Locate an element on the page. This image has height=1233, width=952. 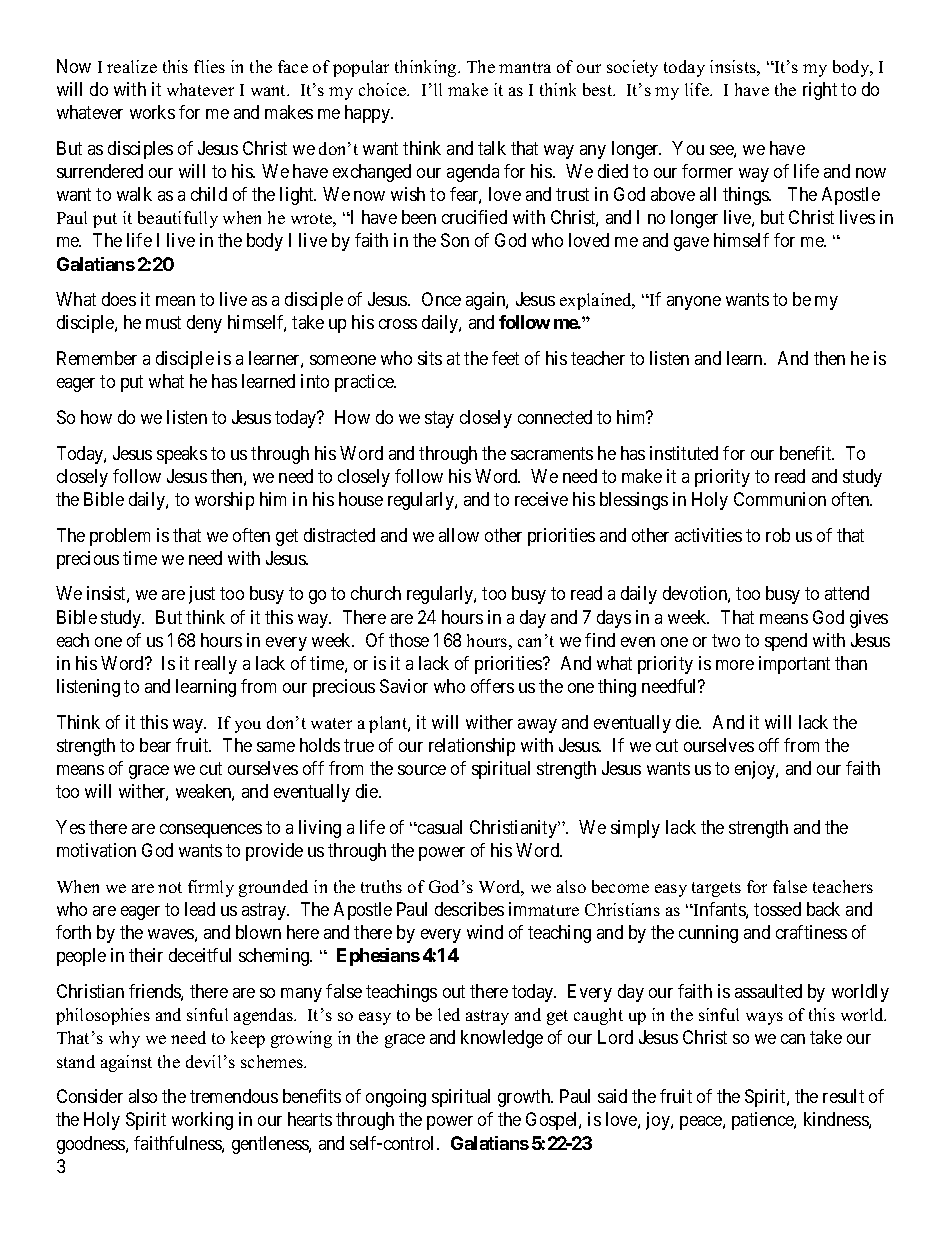
result is located at coordinates (843, 1096).
